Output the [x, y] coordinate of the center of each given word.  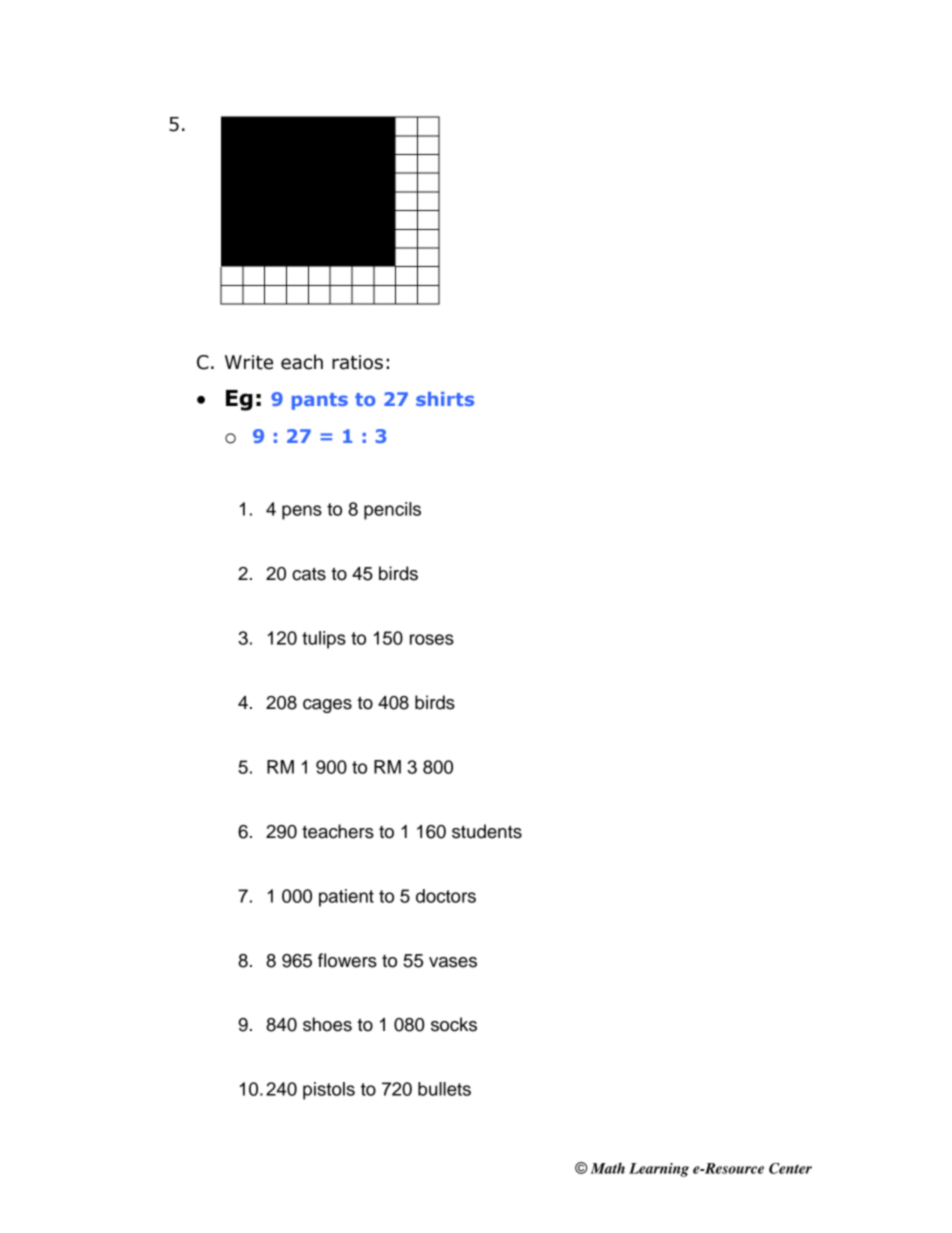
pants [320, 401]
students [487, 831]
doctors [446, 896]
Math [608, 1168]
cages [327, 706]
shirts [445, 399]
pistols [329, 1091]
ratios [357, 362]
